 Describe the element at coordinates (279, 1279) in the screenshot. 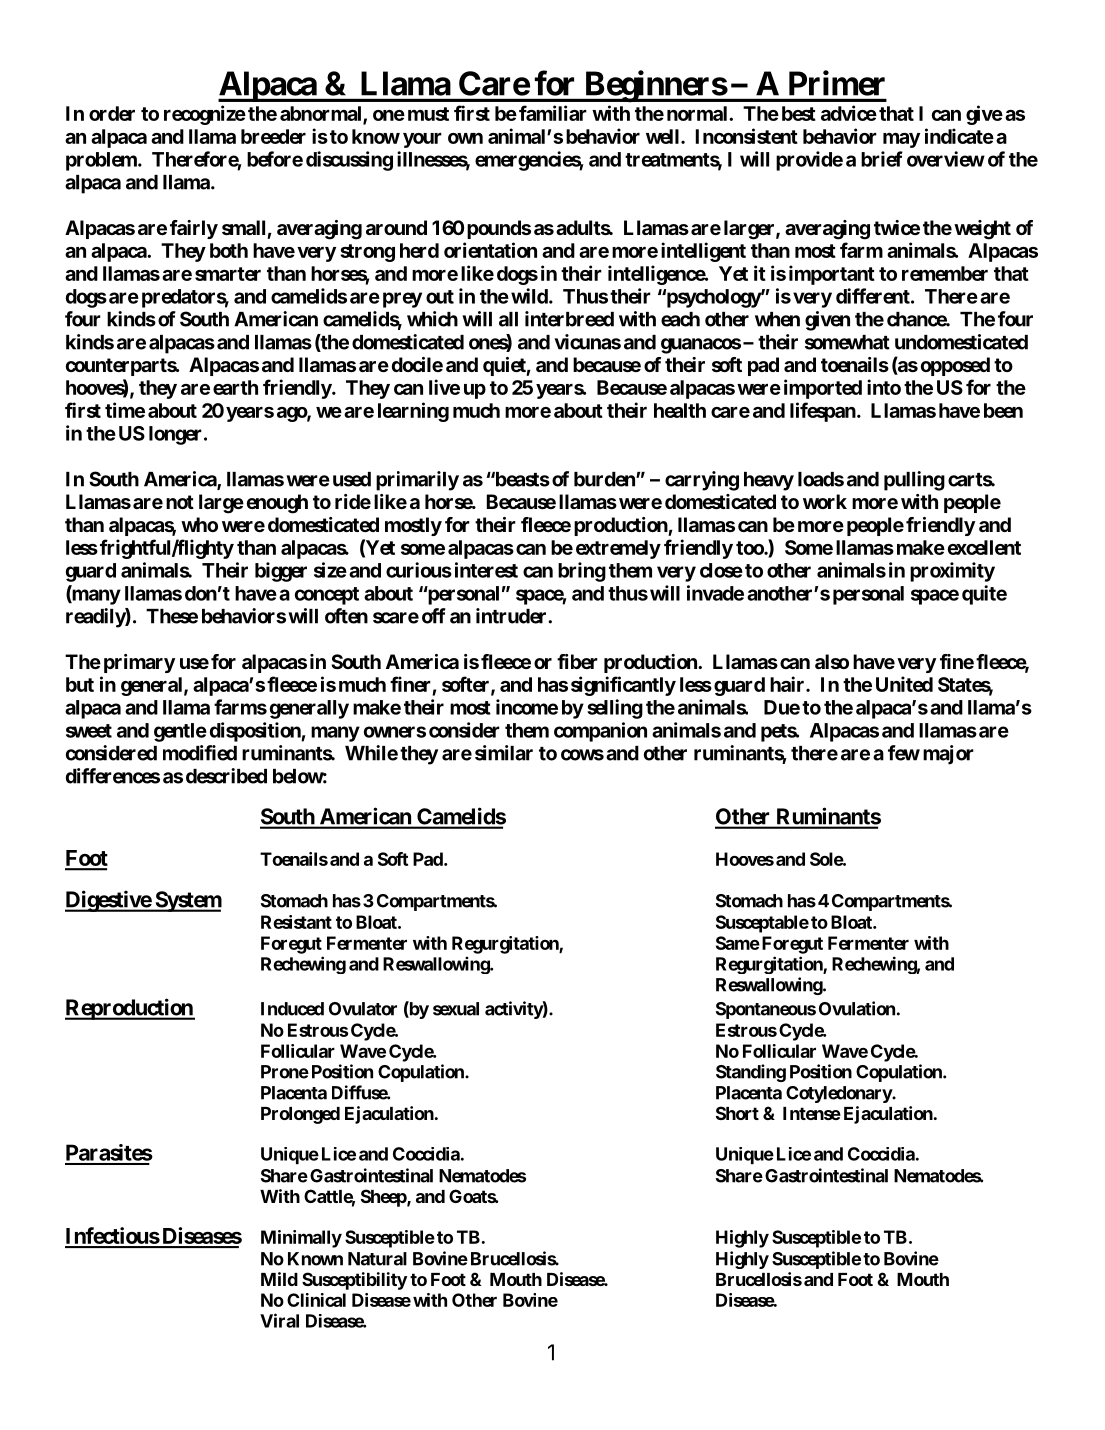

I see `Mild` at that location.
